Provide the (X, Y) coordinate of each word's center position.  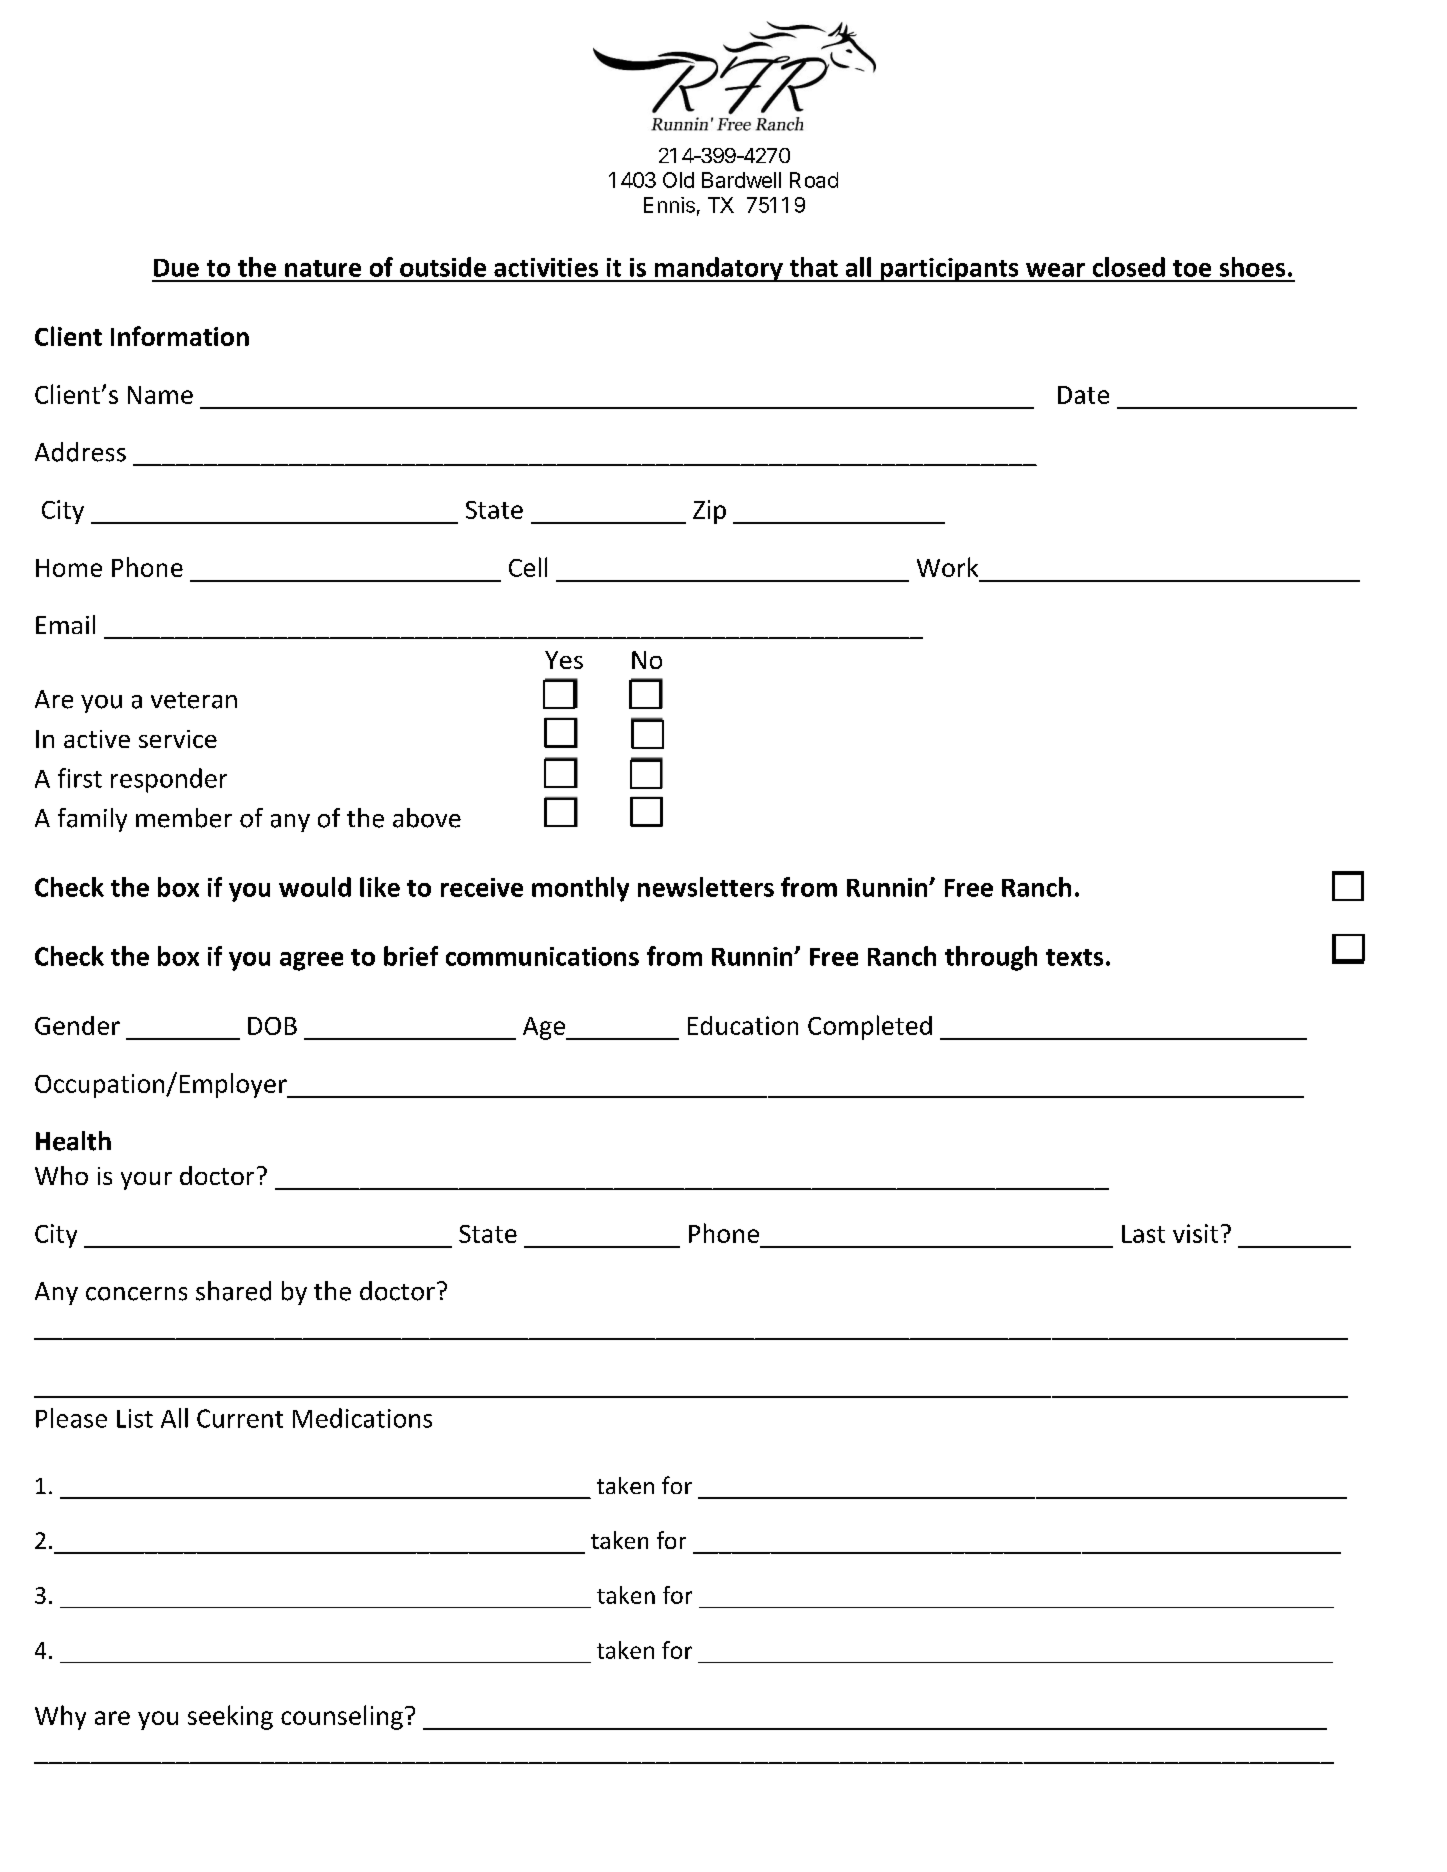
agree (311, 961)
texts (1074, 957)
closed (1129, 267)
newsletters (706, 887)
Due (176, 268)
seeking (230, 1717)
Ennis (669, 205)
